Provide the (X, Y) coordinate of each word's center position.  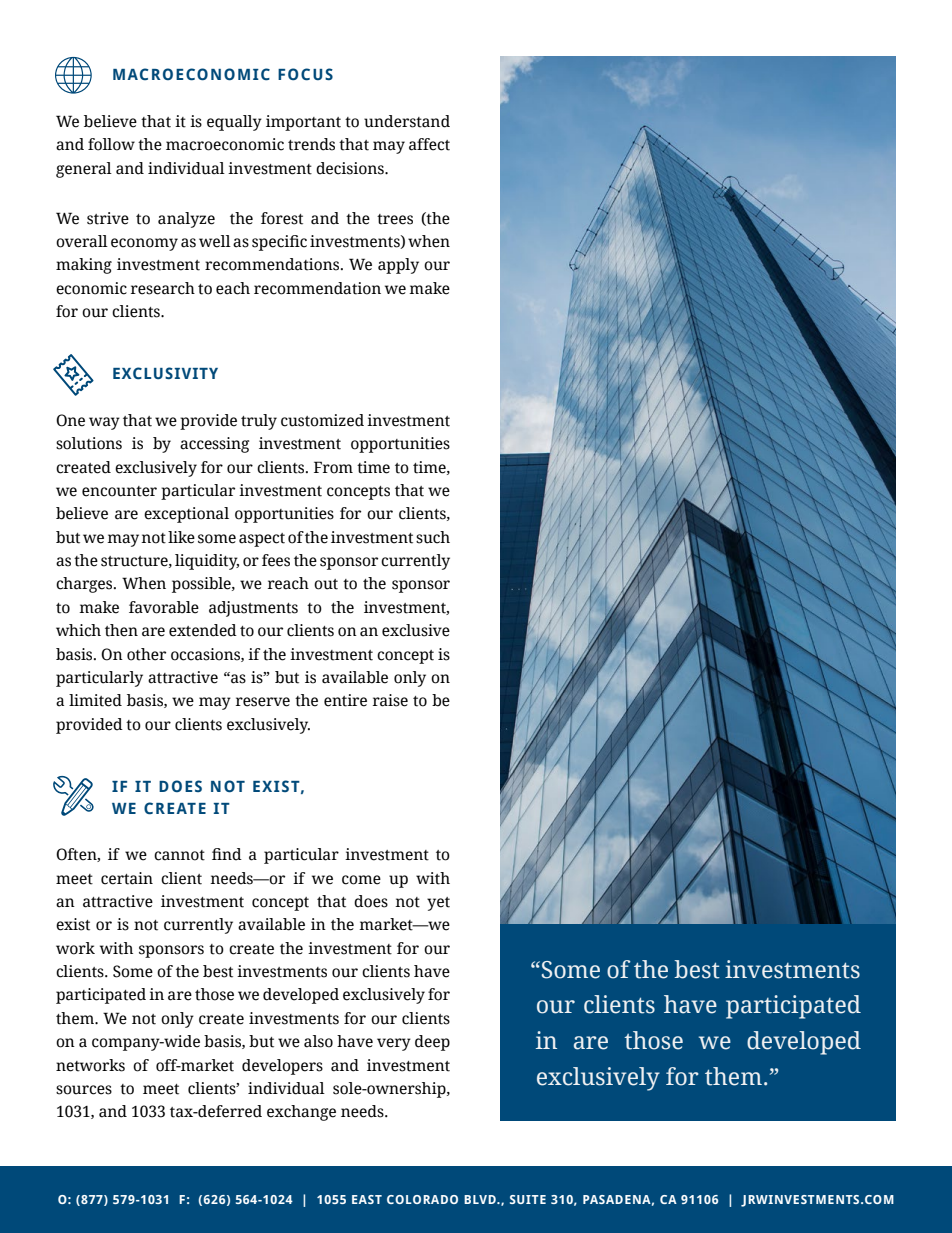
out (326, 584)
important (303, 123)
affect (429, 144)
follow (111, 144)
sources (84, 1090)
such (433, 537)
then (121, 630)
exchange (301, 1113)
